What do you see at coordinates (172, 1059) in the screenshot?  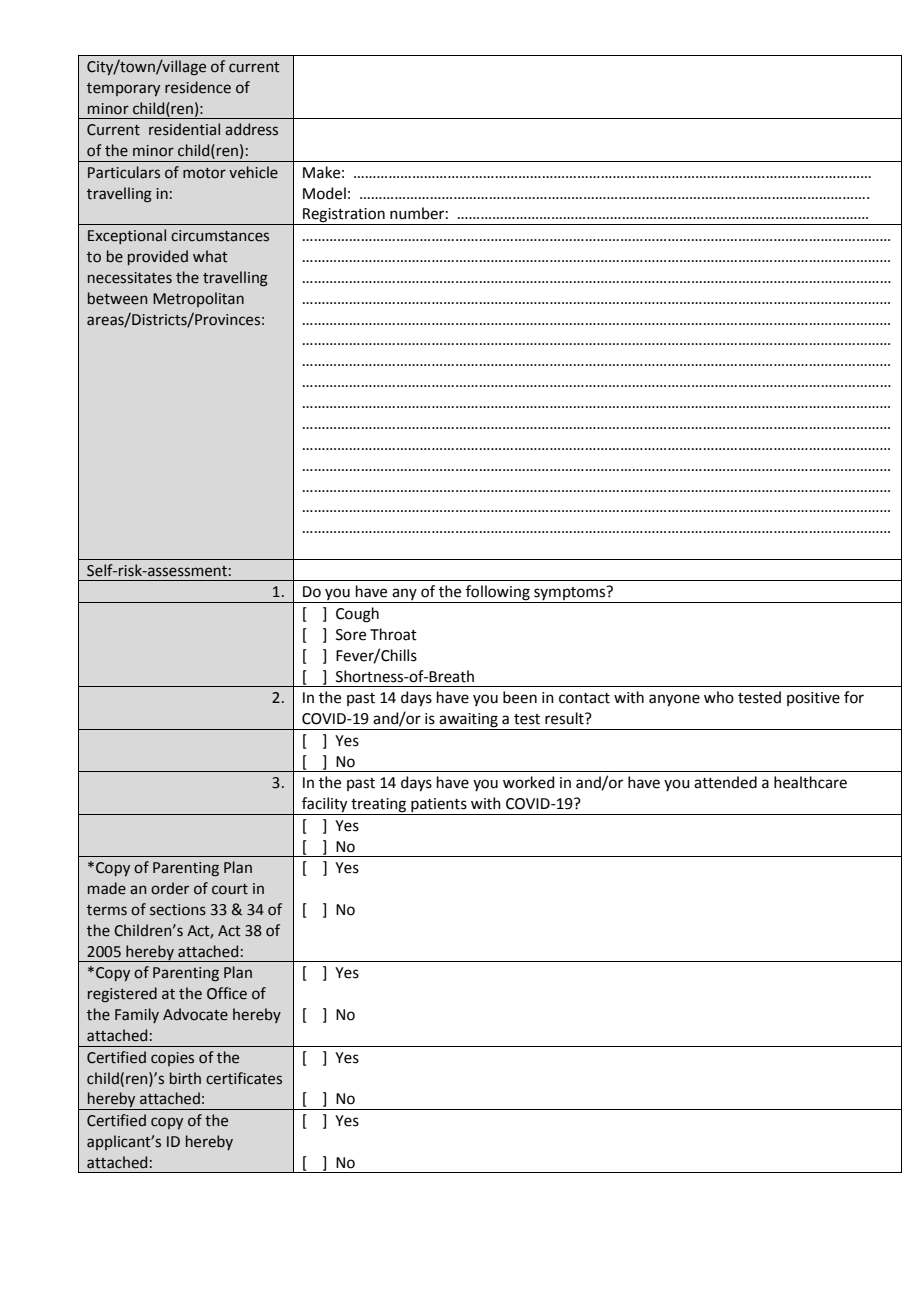 I see `copies` at bounding box center [172, 1059].
